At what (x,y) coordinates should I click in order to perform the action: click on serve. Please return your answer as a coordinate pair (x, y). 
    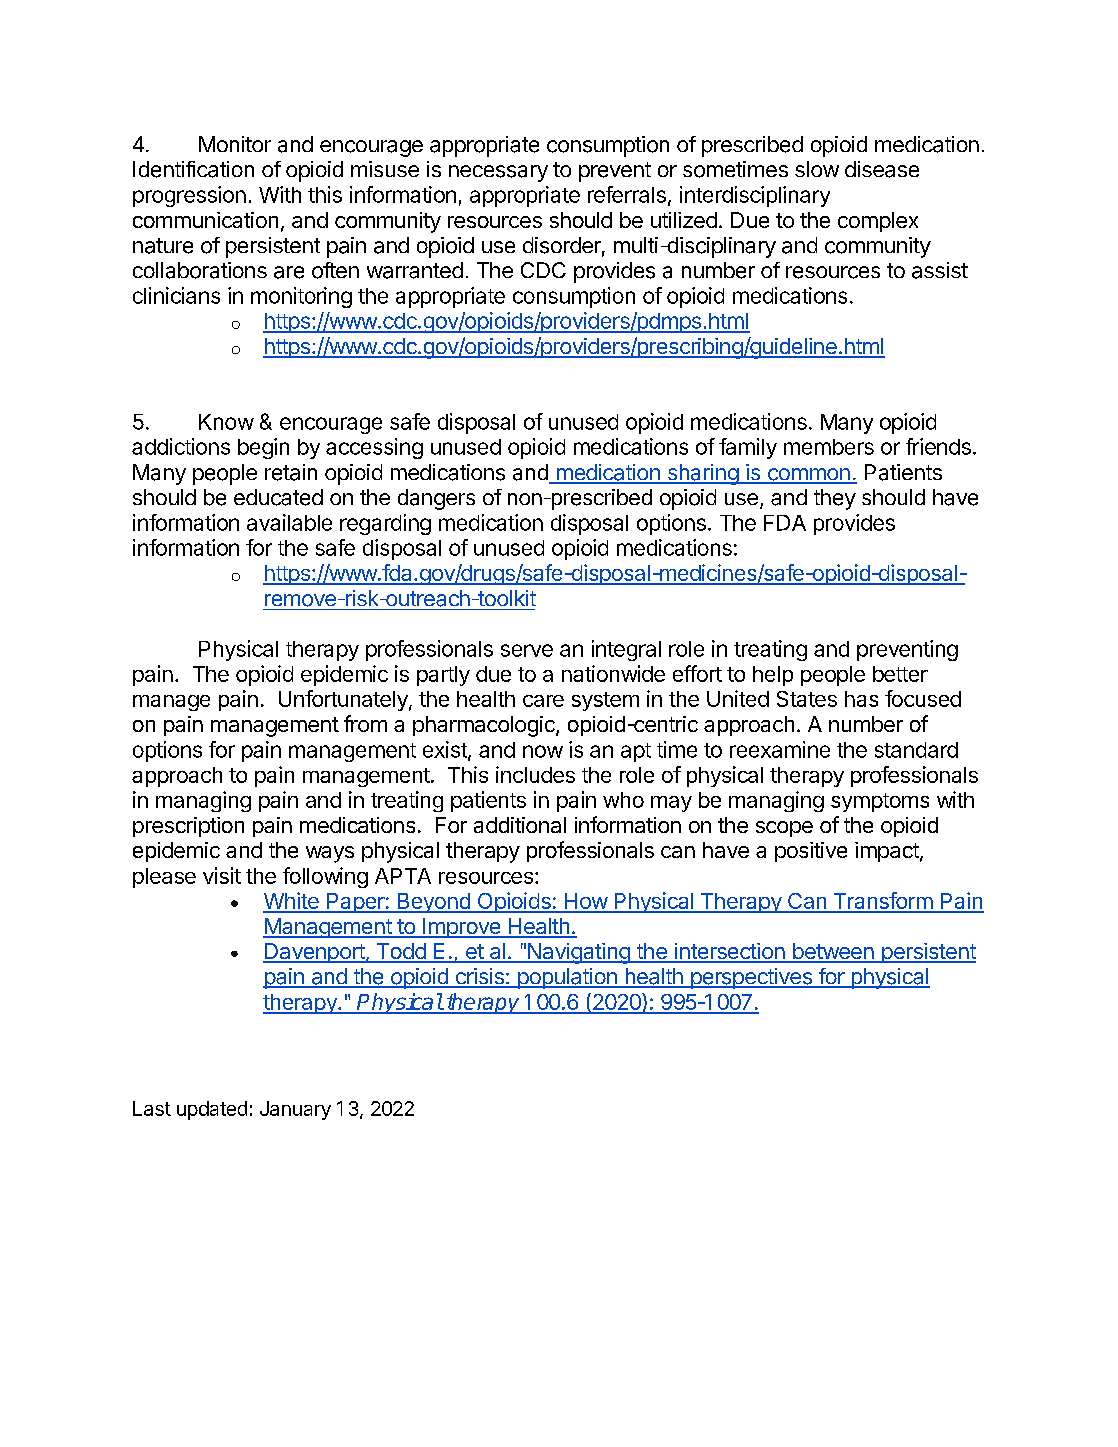
    Looking at the image, I should click on (527, 650).
